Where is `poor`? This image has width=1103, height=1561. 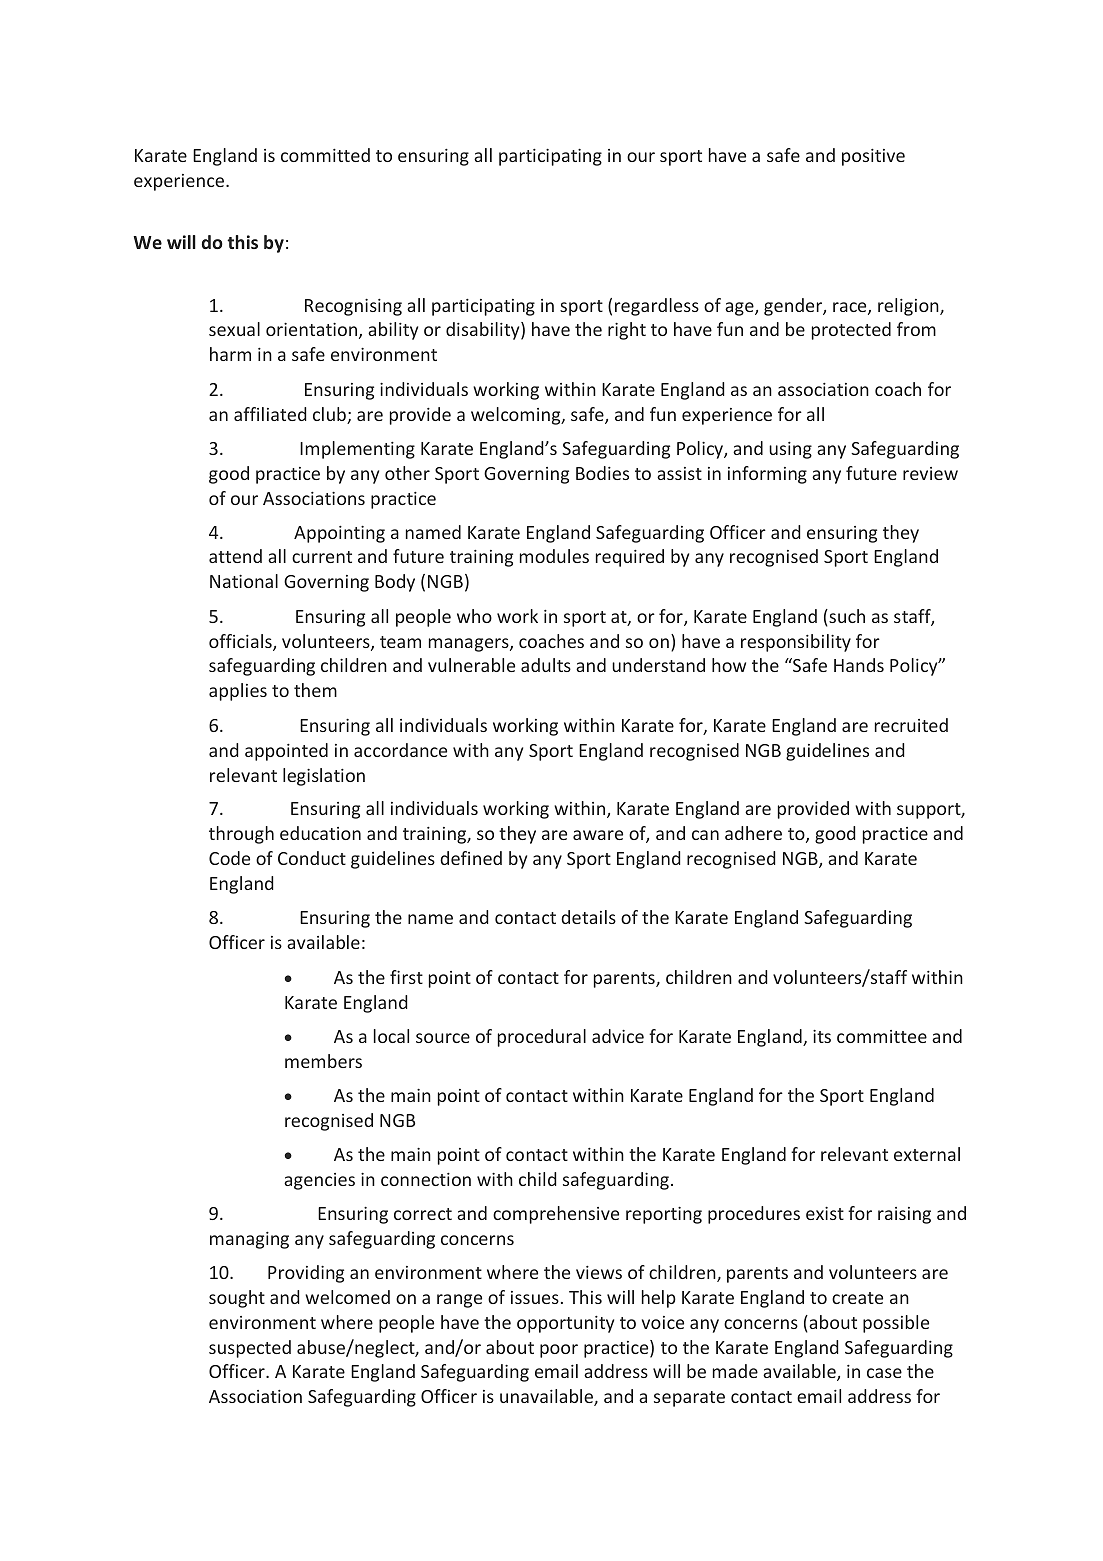
poor is located at coordinates (559, 1351).
